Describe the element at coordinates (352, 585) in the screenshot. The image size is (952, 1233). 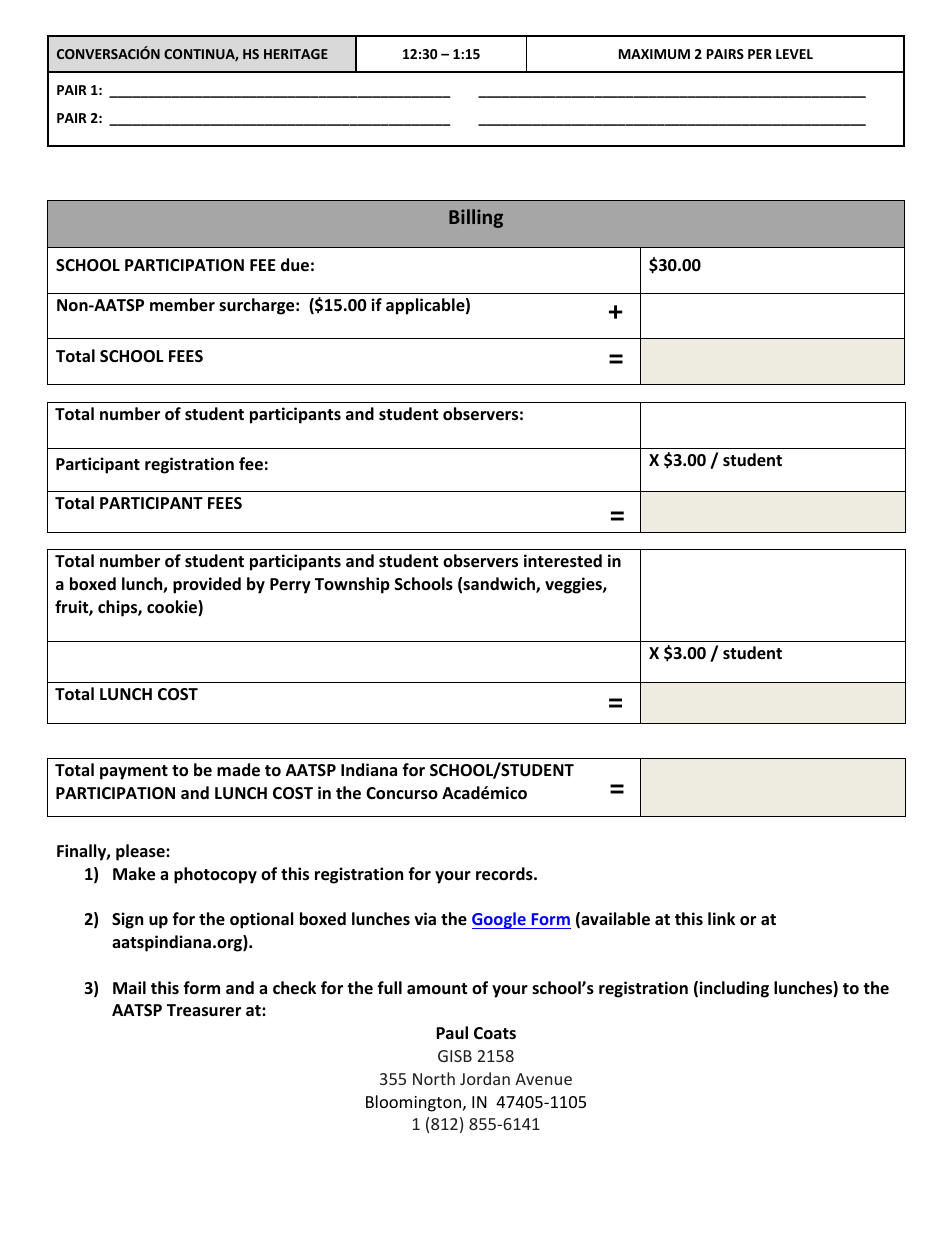
I see `Township` at that location.
